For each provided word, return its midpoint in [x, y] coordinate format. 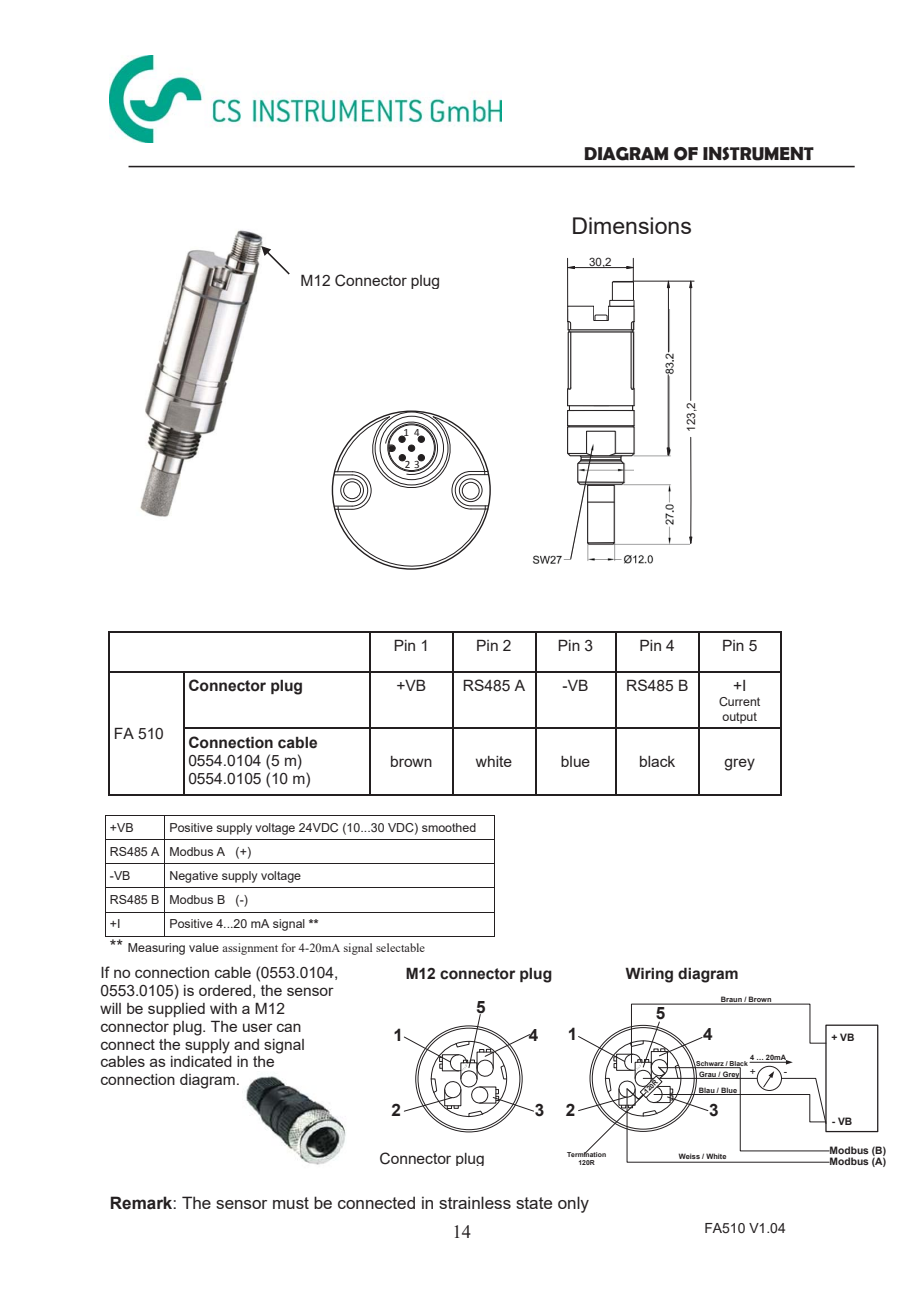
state [534, 1203]
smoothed [449, 827]
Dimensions [632, 225]
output [739, 718]
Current [739, 701]
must [291, 1203]
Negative [194, 877]
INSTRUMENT [758, 154]
